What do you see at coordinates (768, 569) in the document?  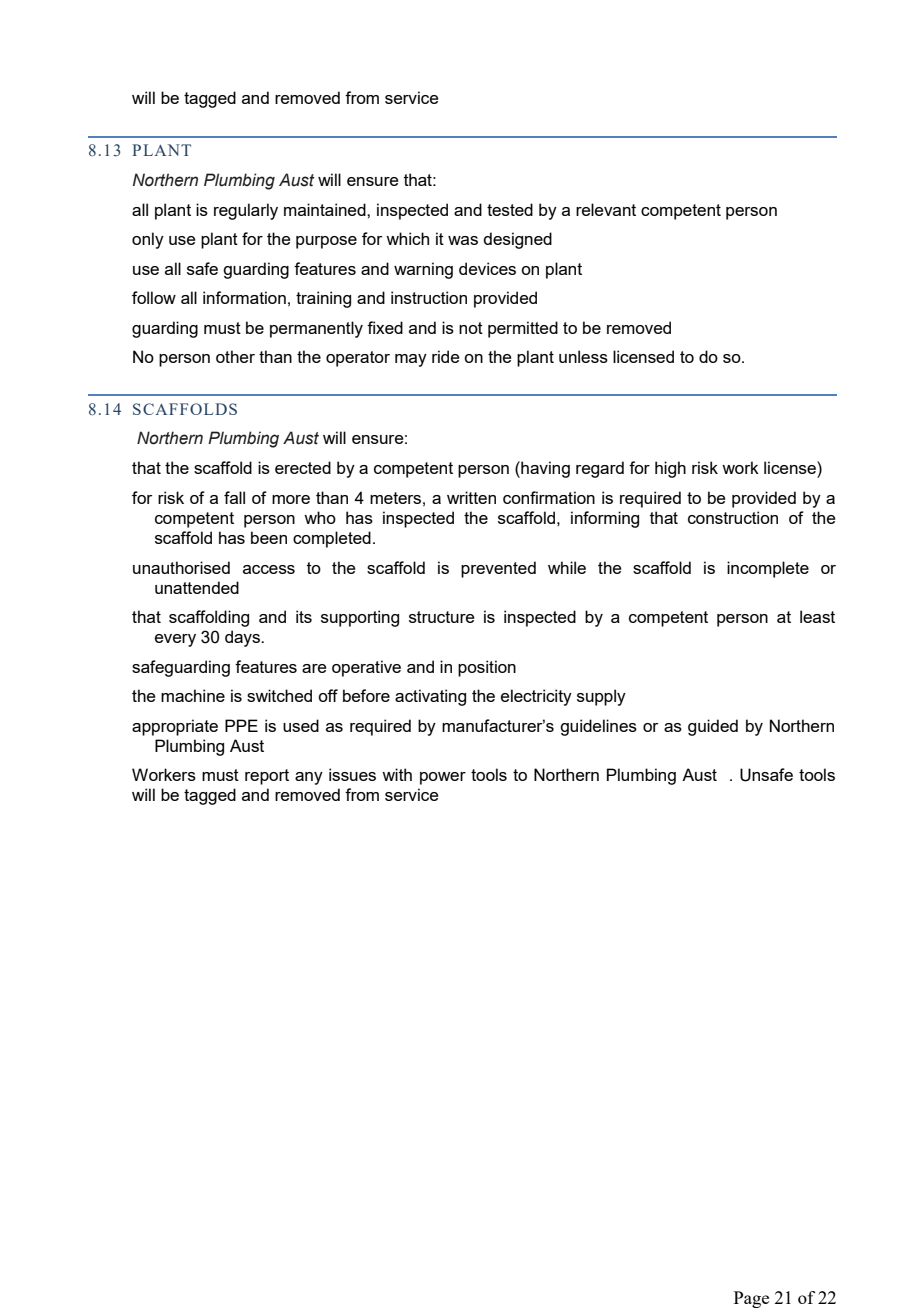 I see `incomplete` at bounding box center [768, 569].
